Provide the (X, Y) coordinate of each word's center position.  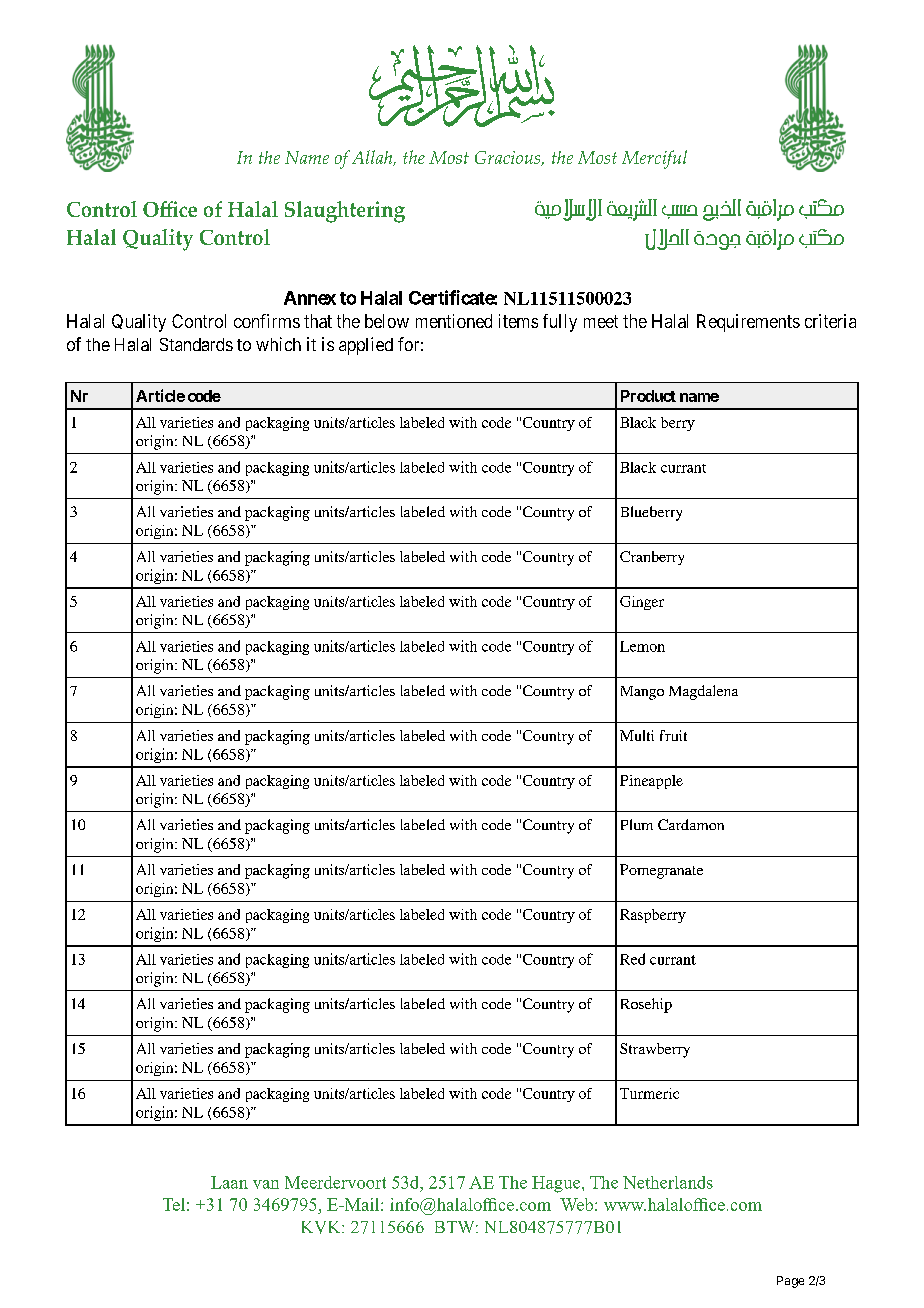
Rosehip (646, 1005)
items (518, 321)
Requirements (748, 323)
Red (632, 959)
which (278, 344)
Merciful (654, 159)
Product (648, 396)
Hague (557, 1184)
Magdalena (703, 692)
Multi (637, 735)
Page (790, 1282)
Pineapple (651, 782)
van (266, 1184)
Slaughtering (345, 212)
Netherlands (668, 1182)
